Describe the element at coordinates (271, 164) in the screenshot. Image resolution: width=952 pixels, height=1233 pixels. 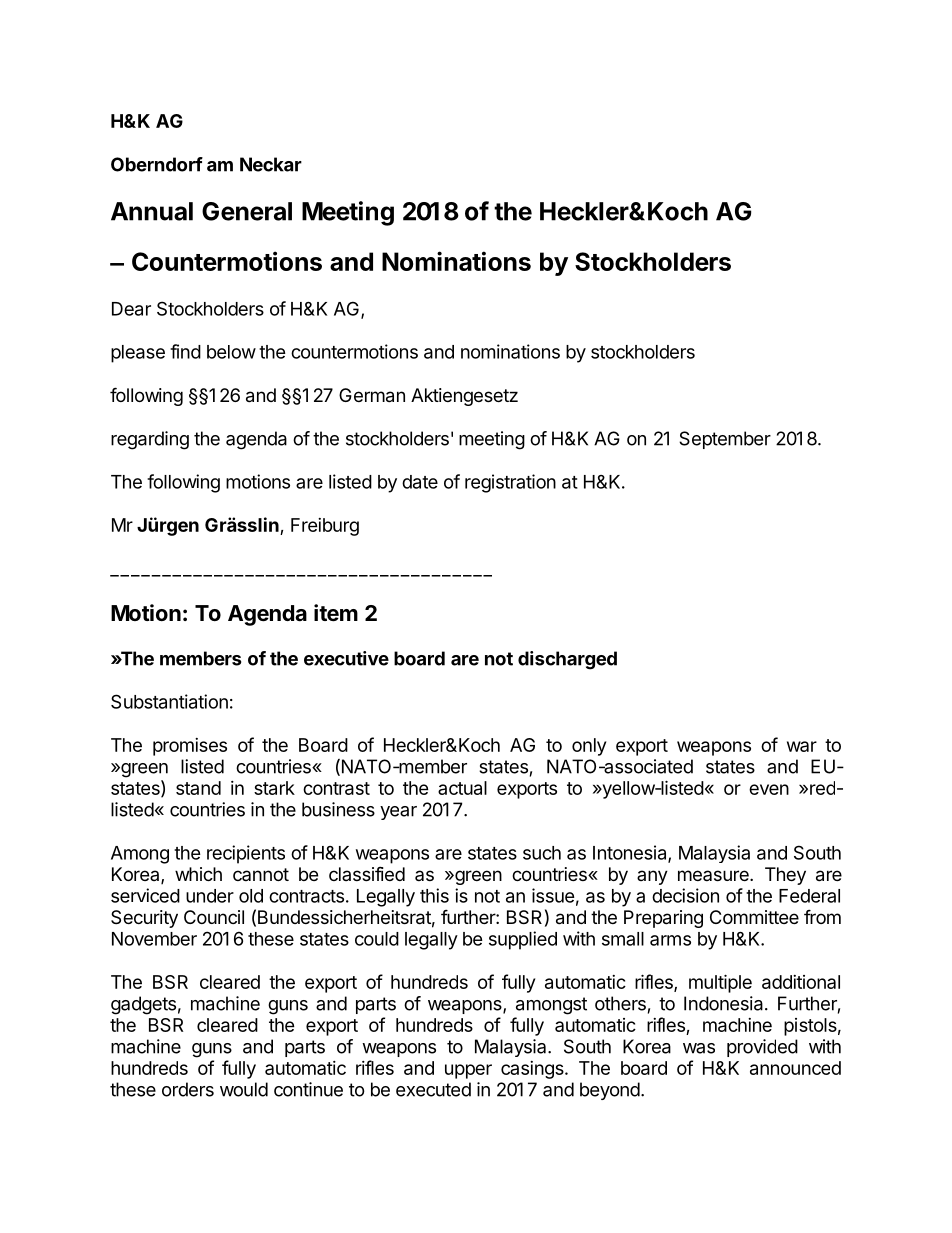
I see `Neckar` at that location.
